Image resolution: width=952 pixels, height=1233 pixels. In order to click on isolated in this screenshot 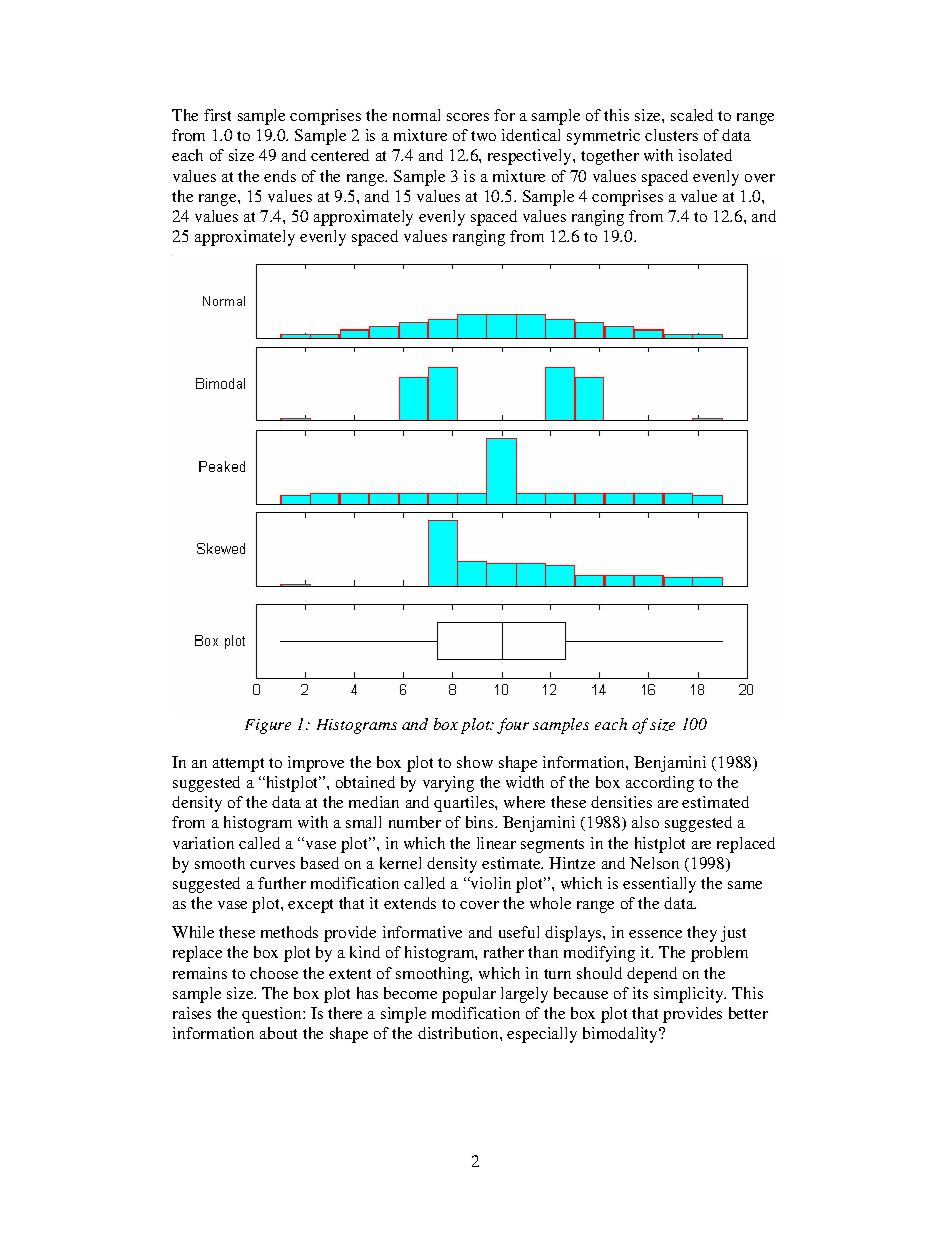, I will do `click(705, 155)`.
